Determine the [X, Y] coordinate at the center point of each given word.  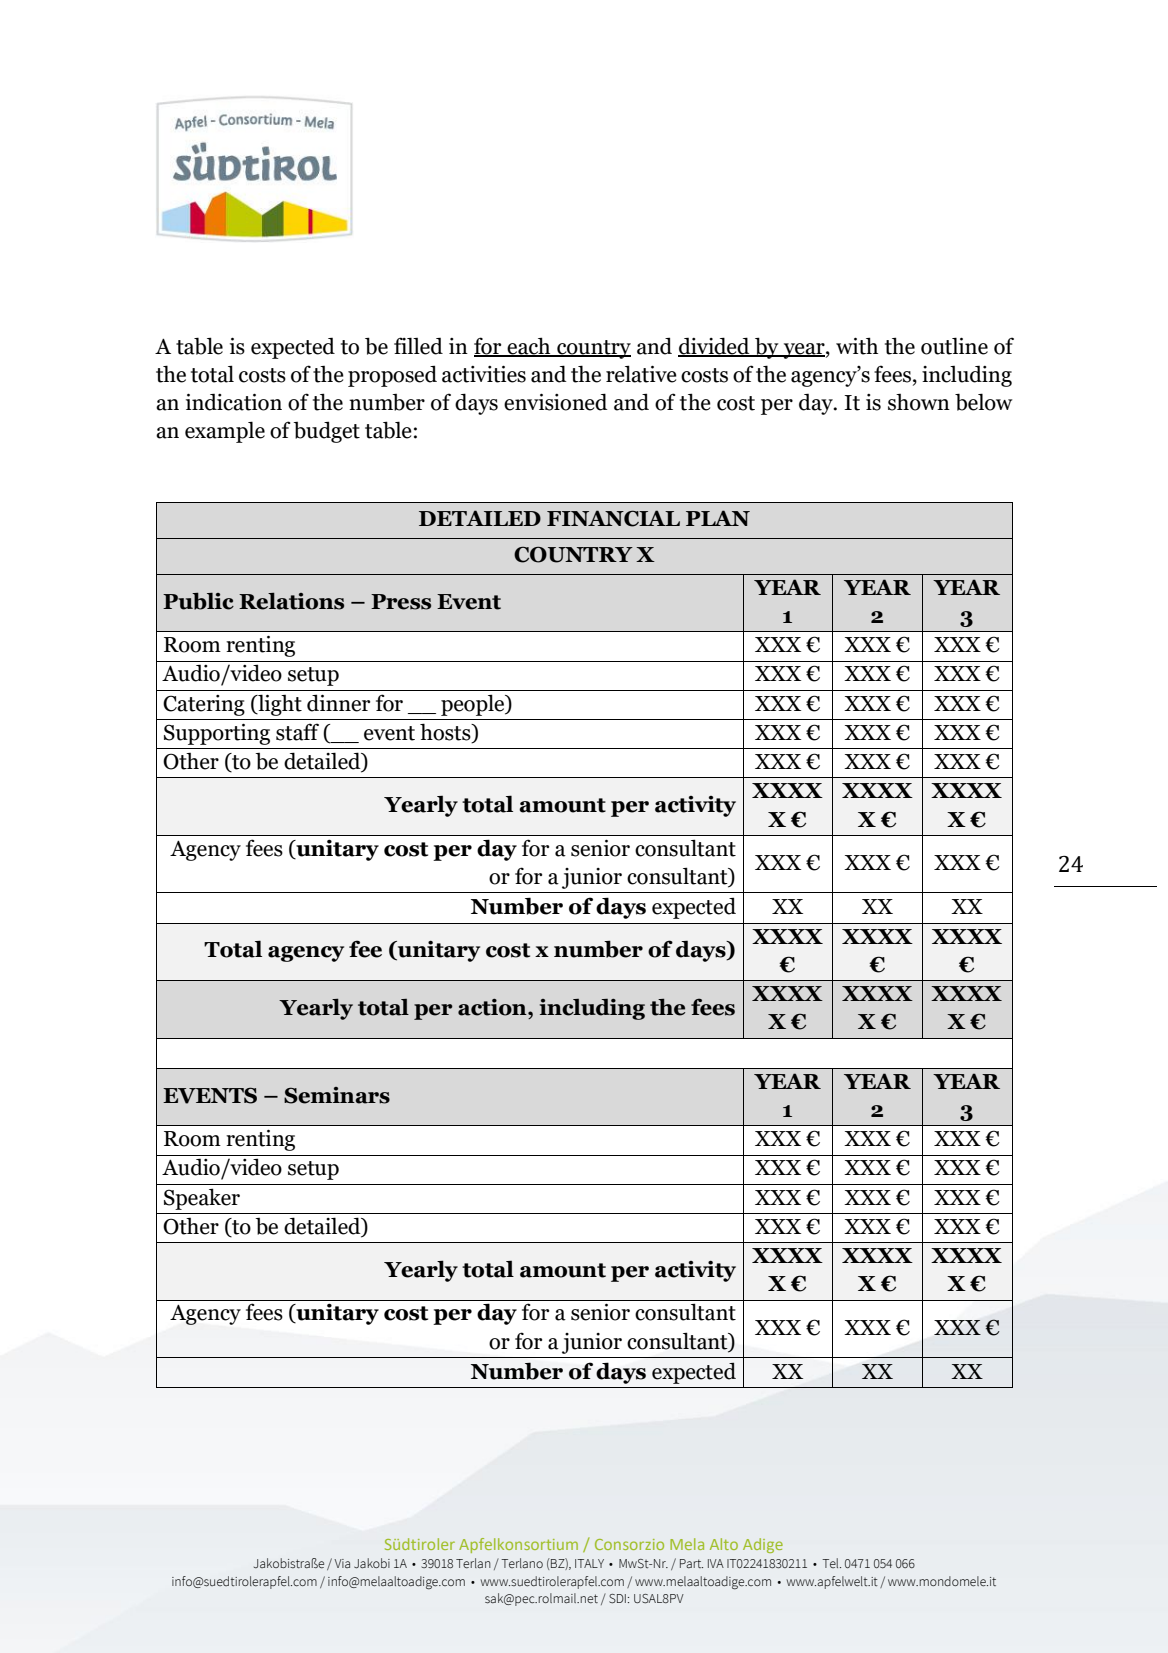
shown [919, 402]
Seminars [337, 1095]
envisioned [556, 402]
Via [342, 1563]
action [493, 1007]
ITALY [589, 1563]
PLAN [718, 518]
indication [234, 402]
